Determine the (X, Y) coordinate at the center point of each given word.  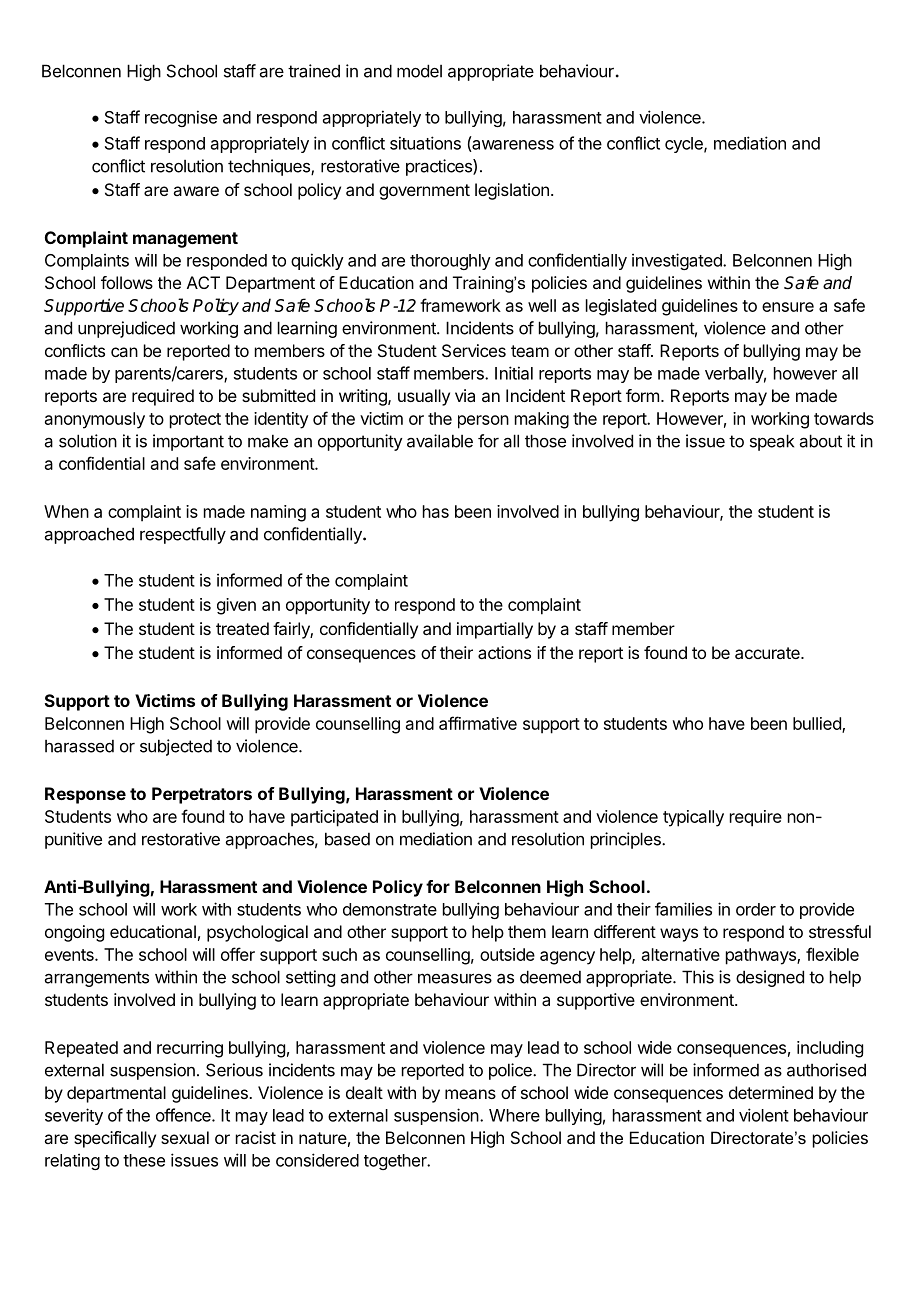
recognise (181, 118)
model (419, 71)
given (236, 606)
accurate (768, 653)
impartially (495, 630)
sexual (185, 1137)
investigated (678, 261)
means (470, 1094)
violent (764, 1115)
